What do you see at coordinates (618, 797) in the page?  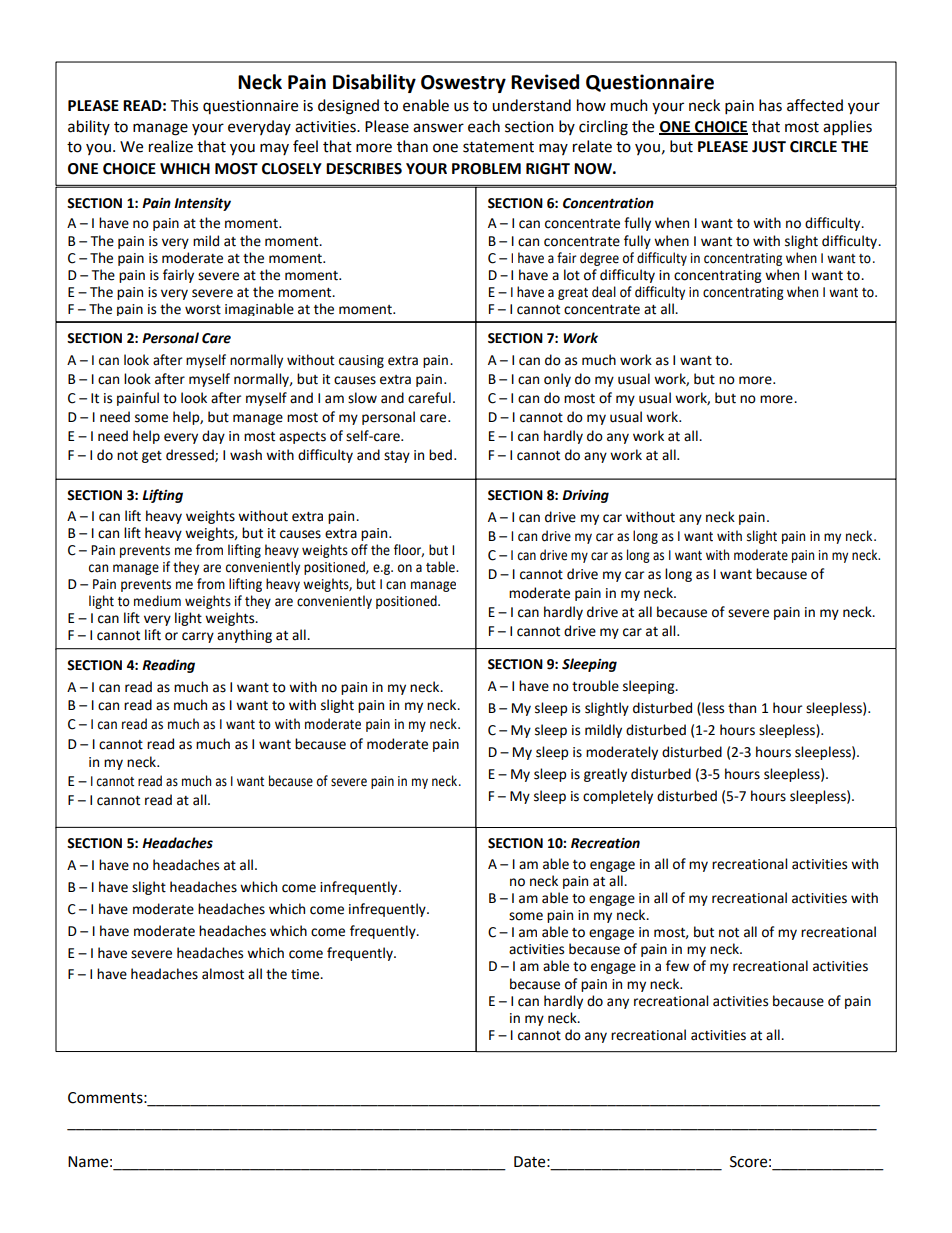 I see `completely` at bounding box center [618, 797].
